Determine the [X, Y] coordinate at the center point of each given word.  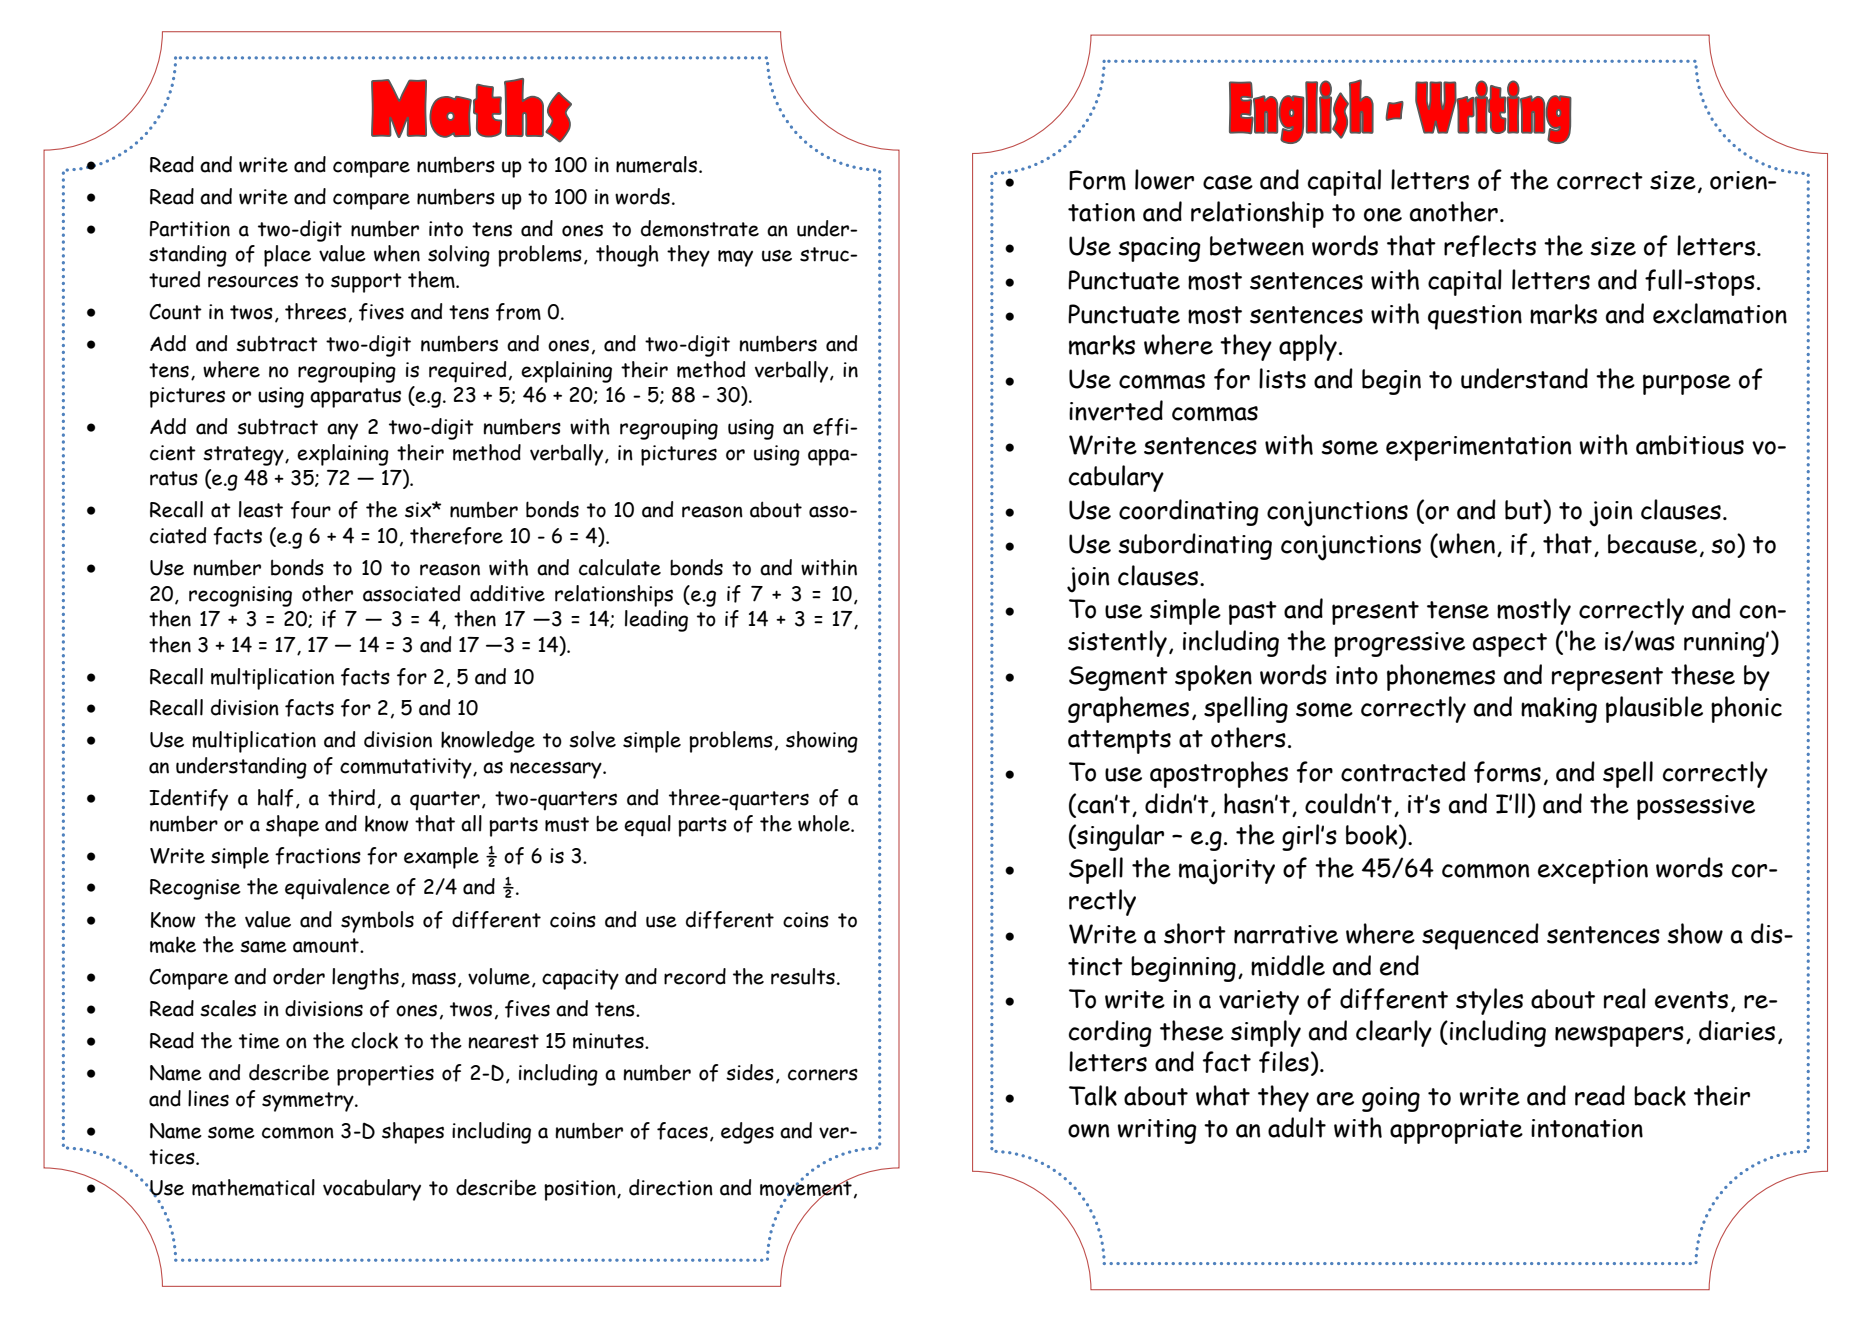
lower [1164, 179]
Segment [1118, 678]
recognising [240, 596]
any [342, 431]
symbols [377, 922]
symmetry [309, 1102]
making [1559, 710]
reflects [1490, 246]
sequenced [1480, 936]
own [1088, 1131]
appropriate [1456, 1131]
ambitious [1690, 445]
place [287, 256]
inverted [1116, 410]
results [803, 976]
